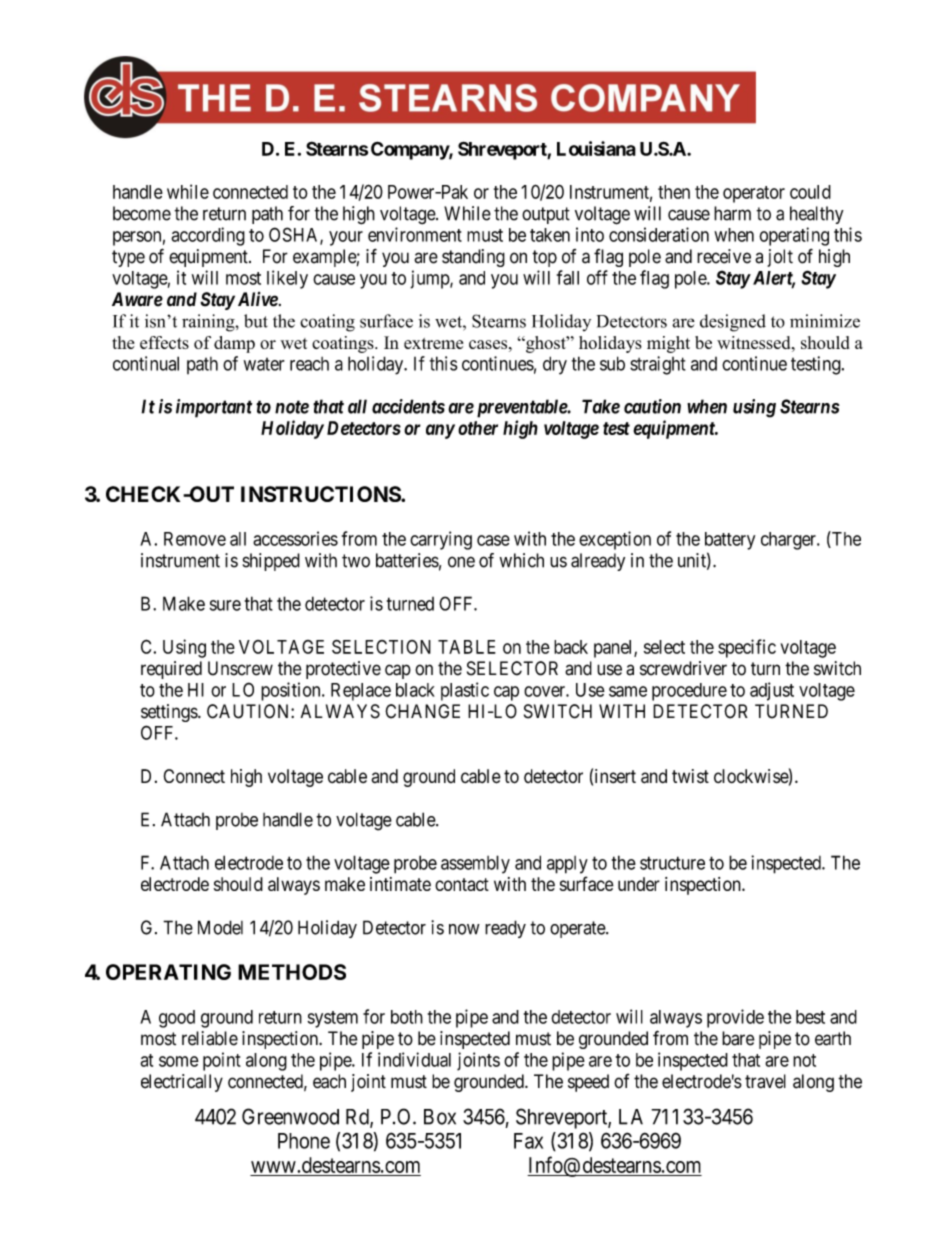 The height and width of the screenshot is (1233, 952). I want to click on assembly, so click(475, 864).
